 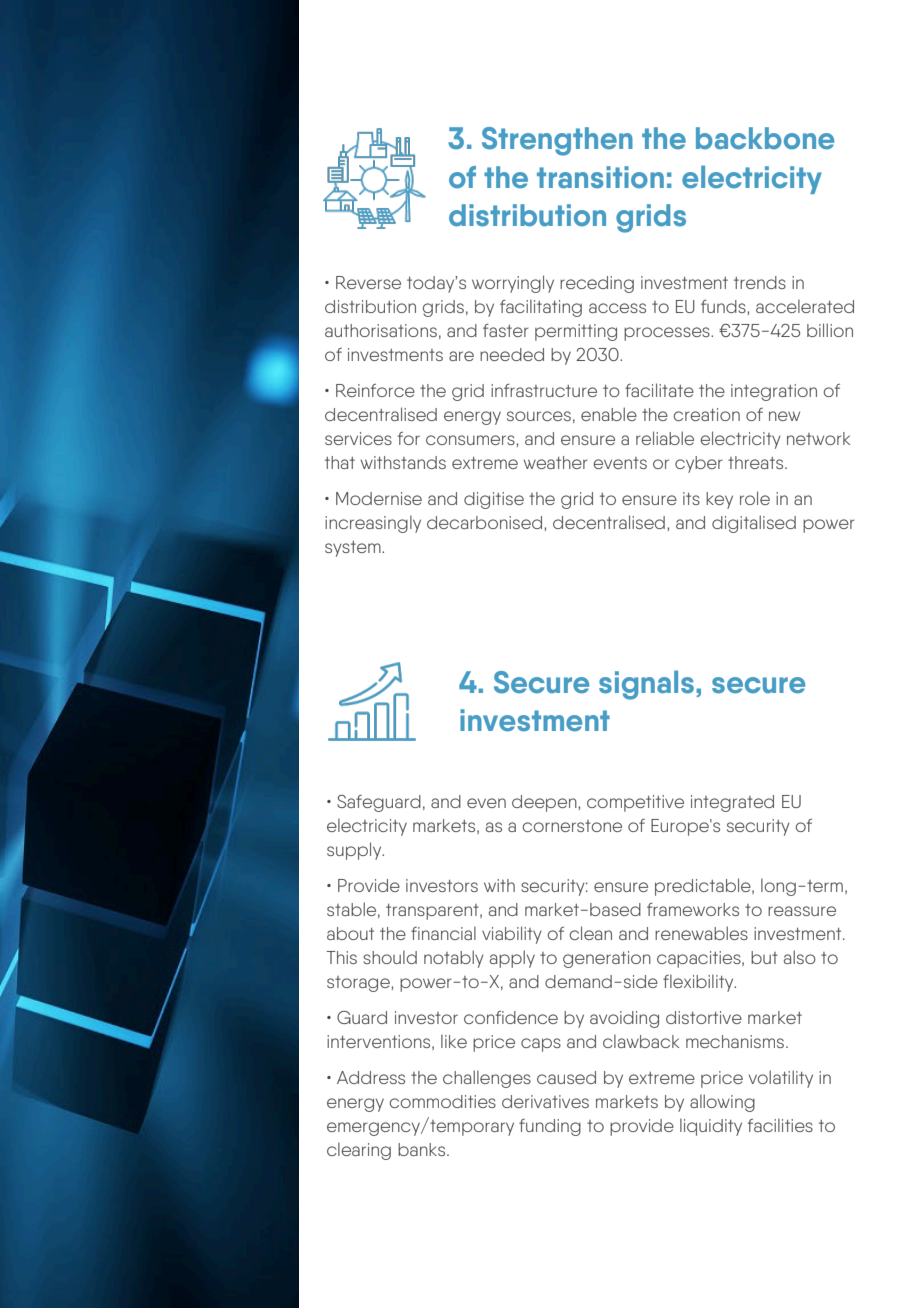 What do you see at coordinates (368, 282) in the screenshot?
I see `Reverse` at bounding box center [368, 282].
